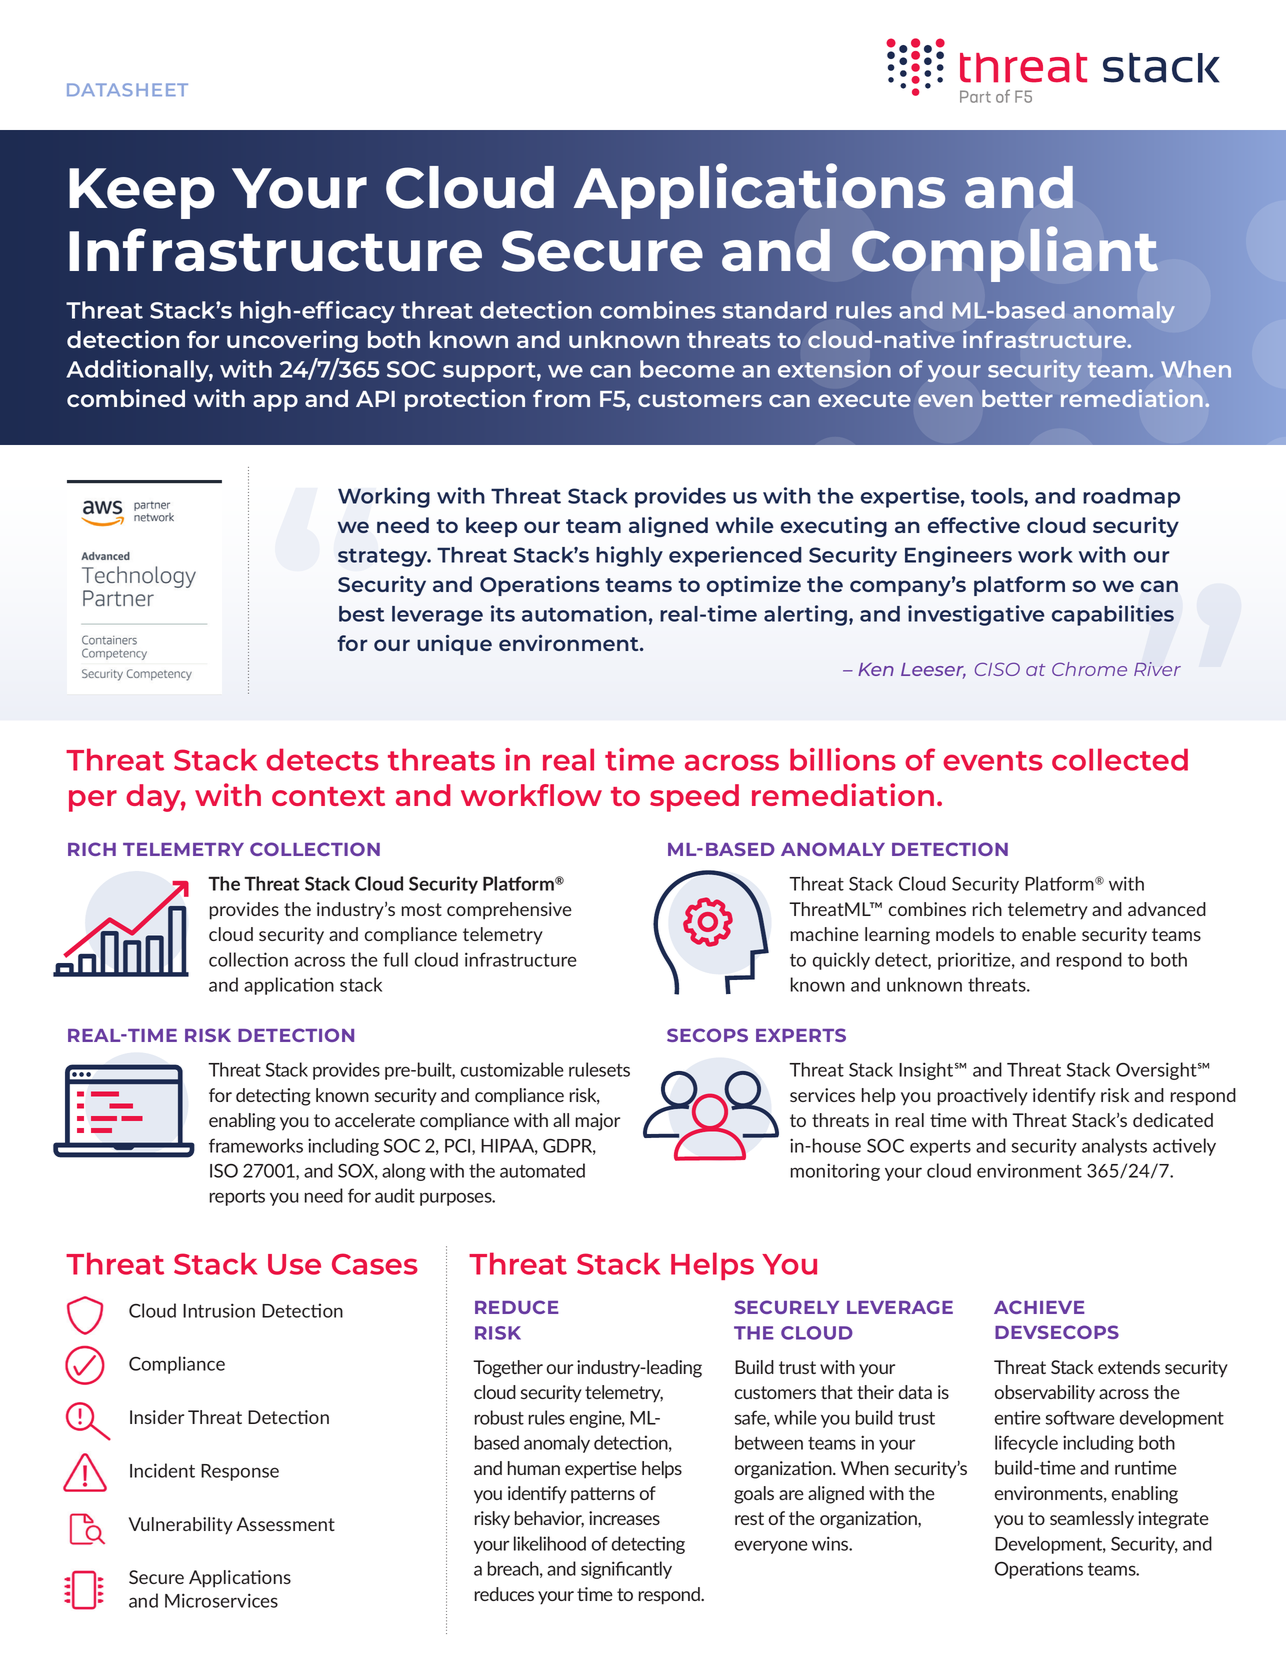 The image size is (1286, 1664). What do you see at coordinates (1005, 254) in the image?
I see `Compliant` at bounding box center [1005, 254].
